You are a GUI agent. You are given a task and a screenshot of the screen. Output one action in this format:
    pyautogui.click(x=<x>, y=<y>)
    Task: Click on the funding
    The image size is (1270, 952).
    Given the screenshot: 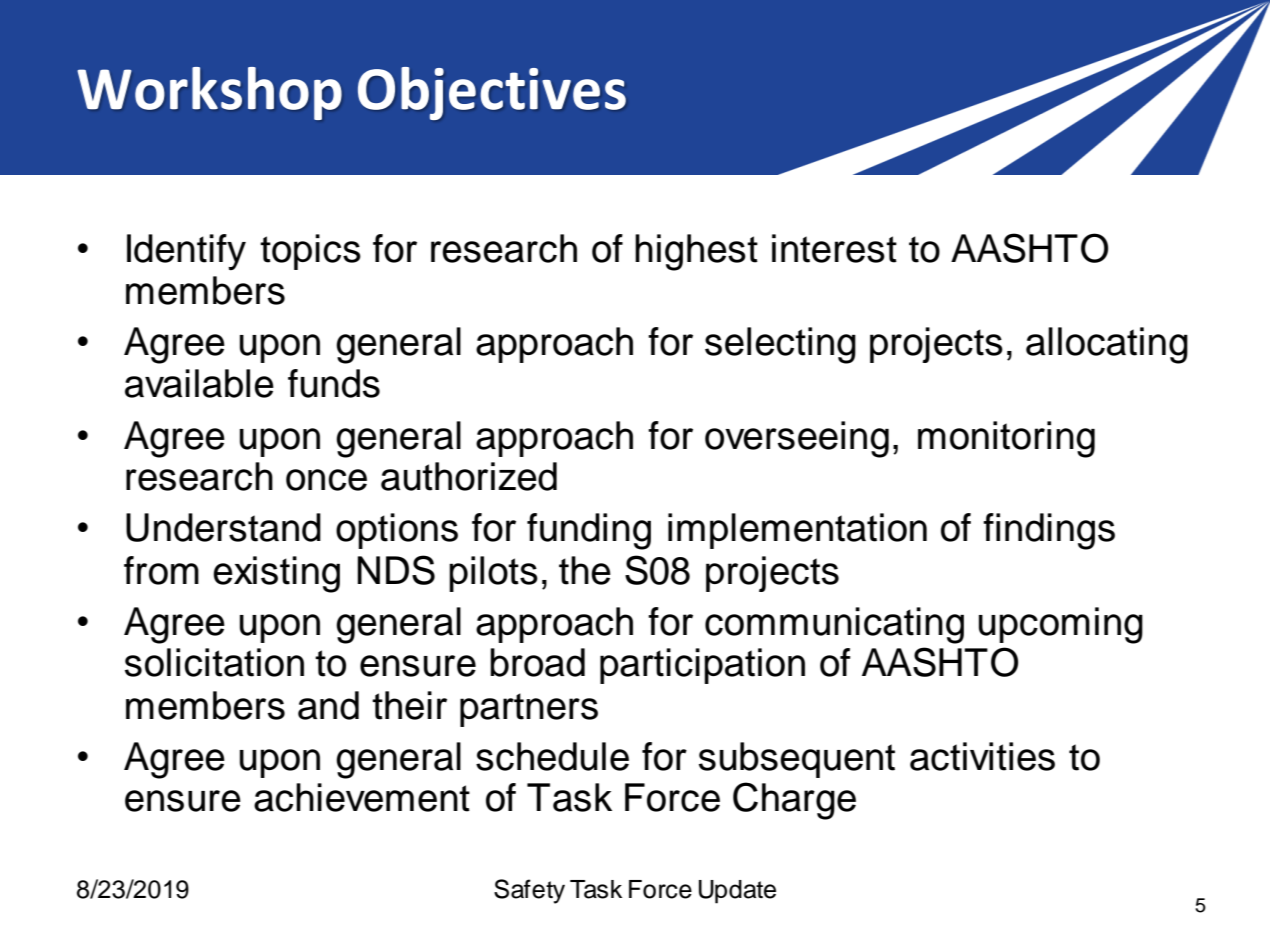 What is the action you would take?
    pyautogui.click(x=589, y=531)
